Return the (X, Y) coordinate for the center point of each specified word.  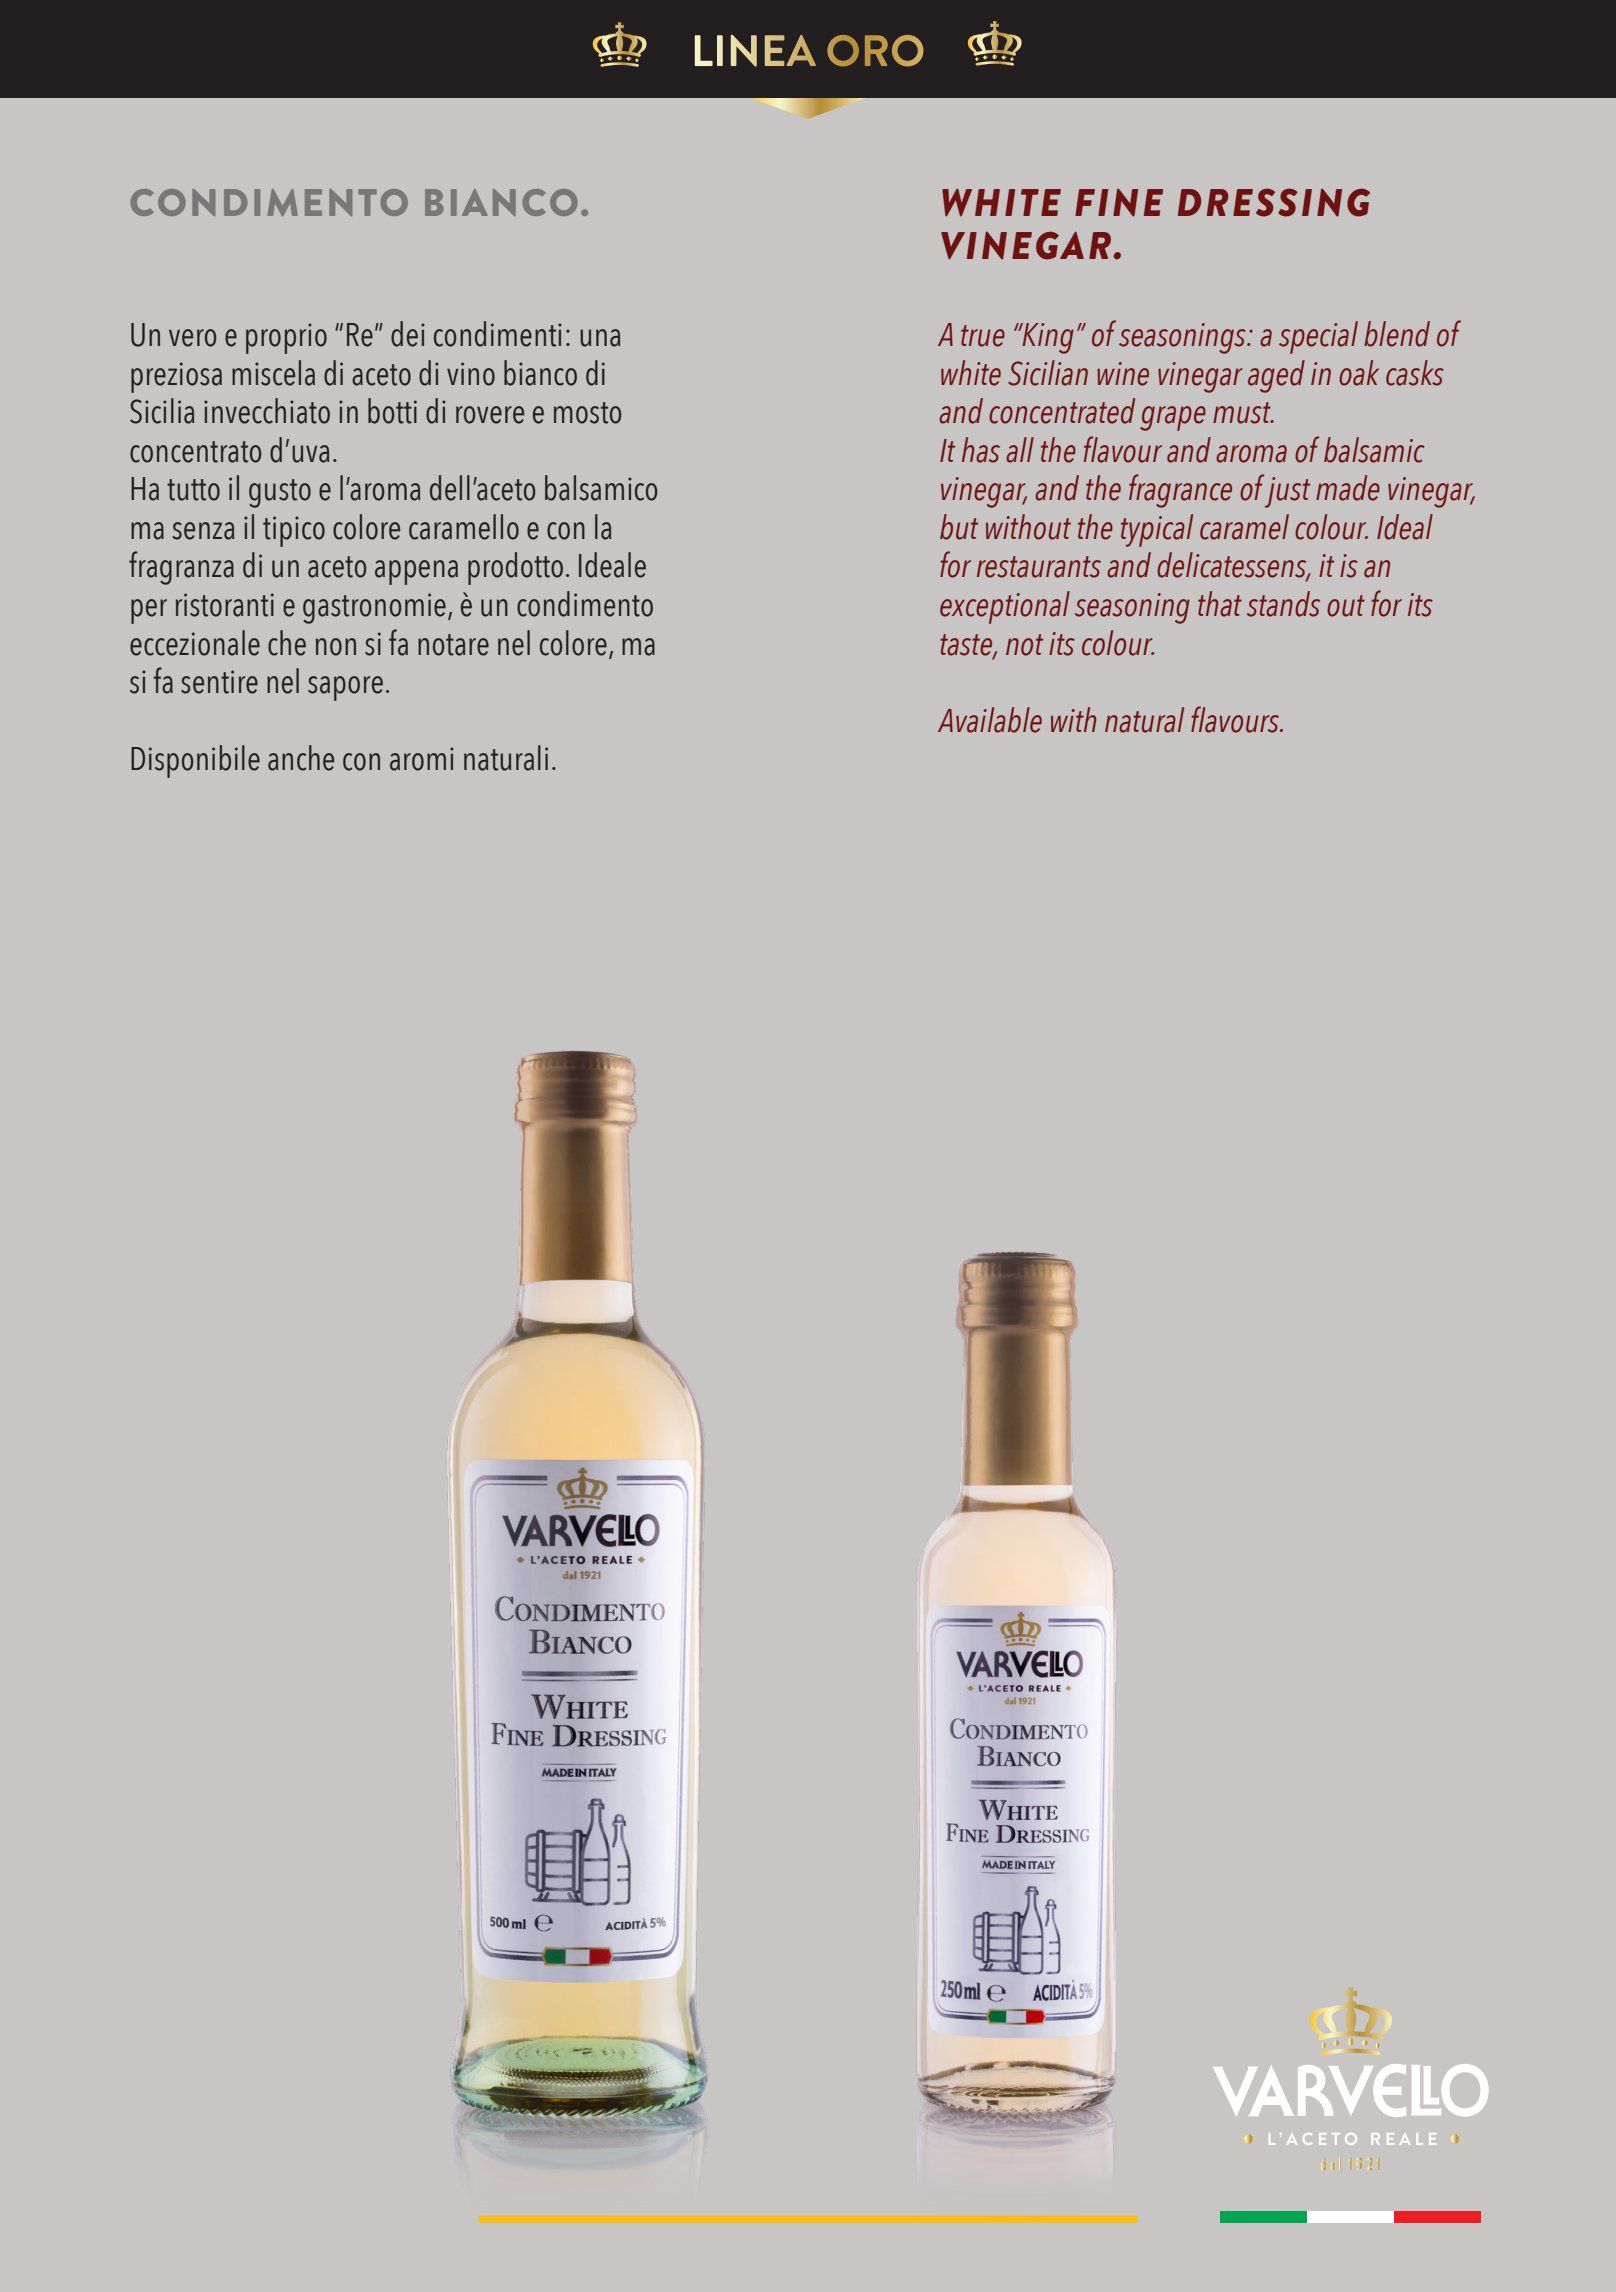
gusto (280, 493)
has (981, 450)
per (149, 611)
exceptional (1005, 607)
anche (301, 758)
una (600, 338)
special (1318, 337)
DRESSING (1274, 202)
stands (1283, 604)
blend (1397, 334)
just (1287, 492)
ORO (875, 51)
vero (192, 338)
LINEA (755, 51)
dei (408, 334)
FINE (1119, 203)
